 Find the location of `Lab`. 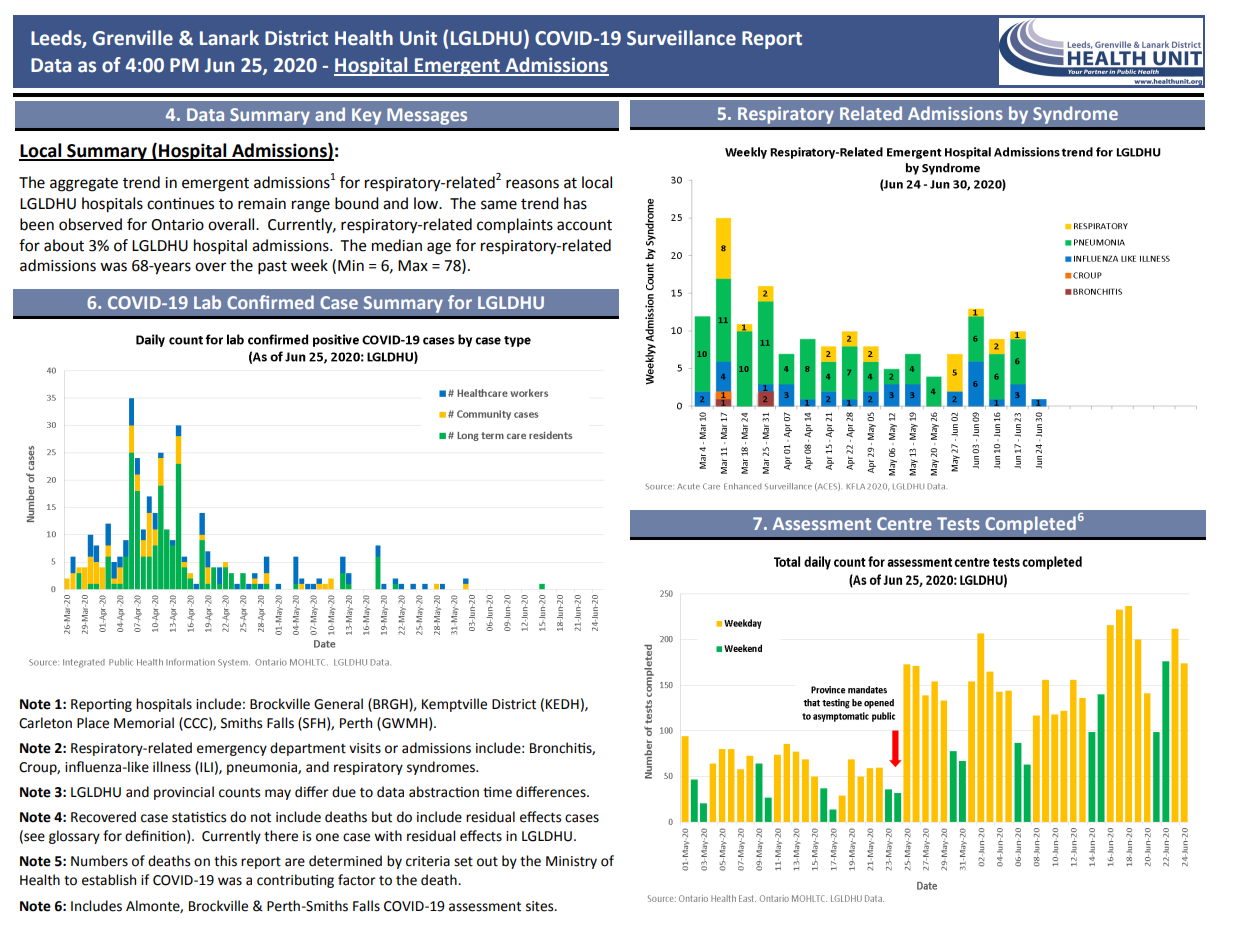

Lab is located at coordinates (207, 302).
